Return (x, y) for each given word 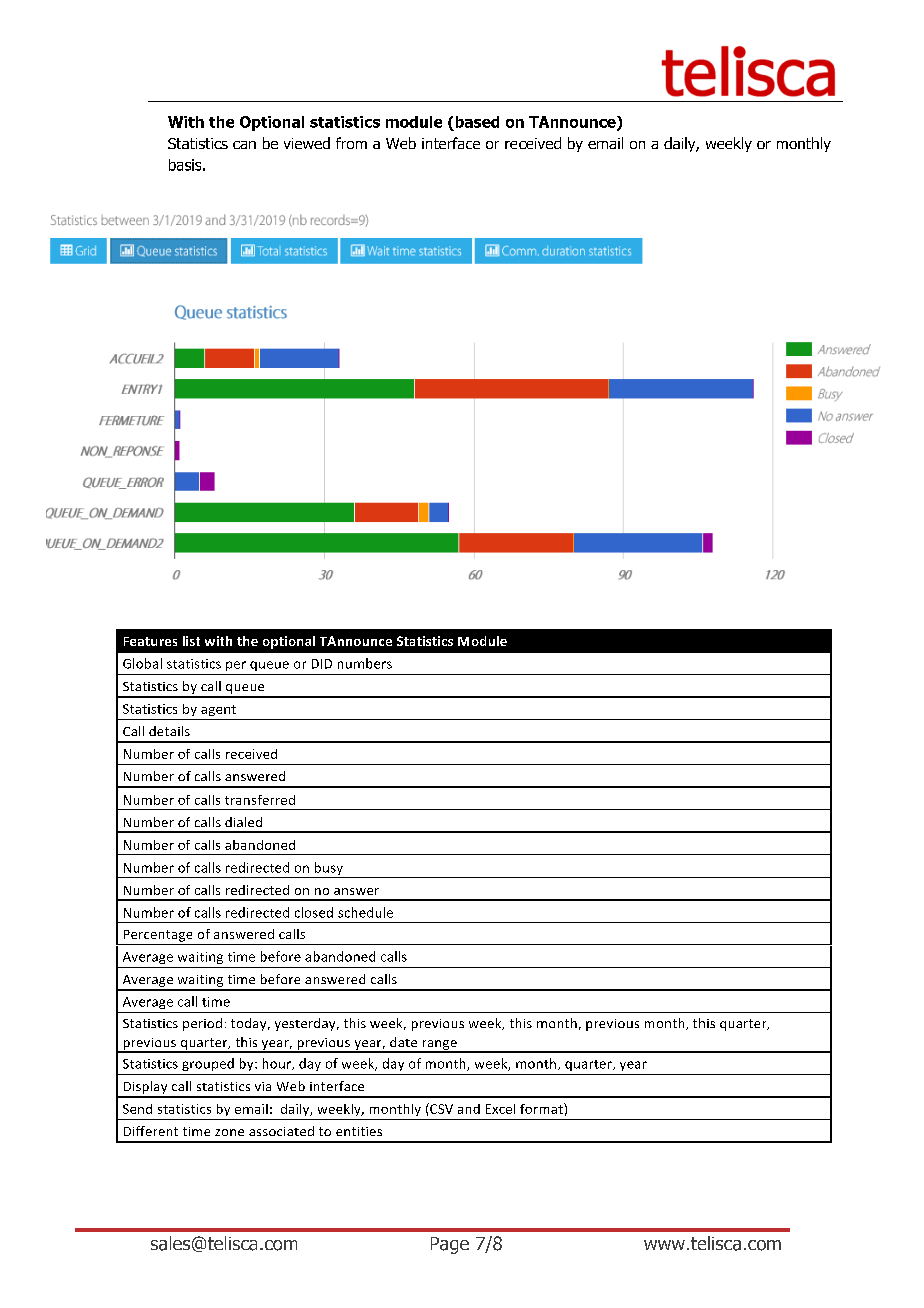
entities (359, 1131)
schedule (365, 912)
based (477, 122)
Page (450, 1245)
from (351, 143)
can (244, 145)
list (191, 641)
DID (322, 664)
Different (151, 1131)
